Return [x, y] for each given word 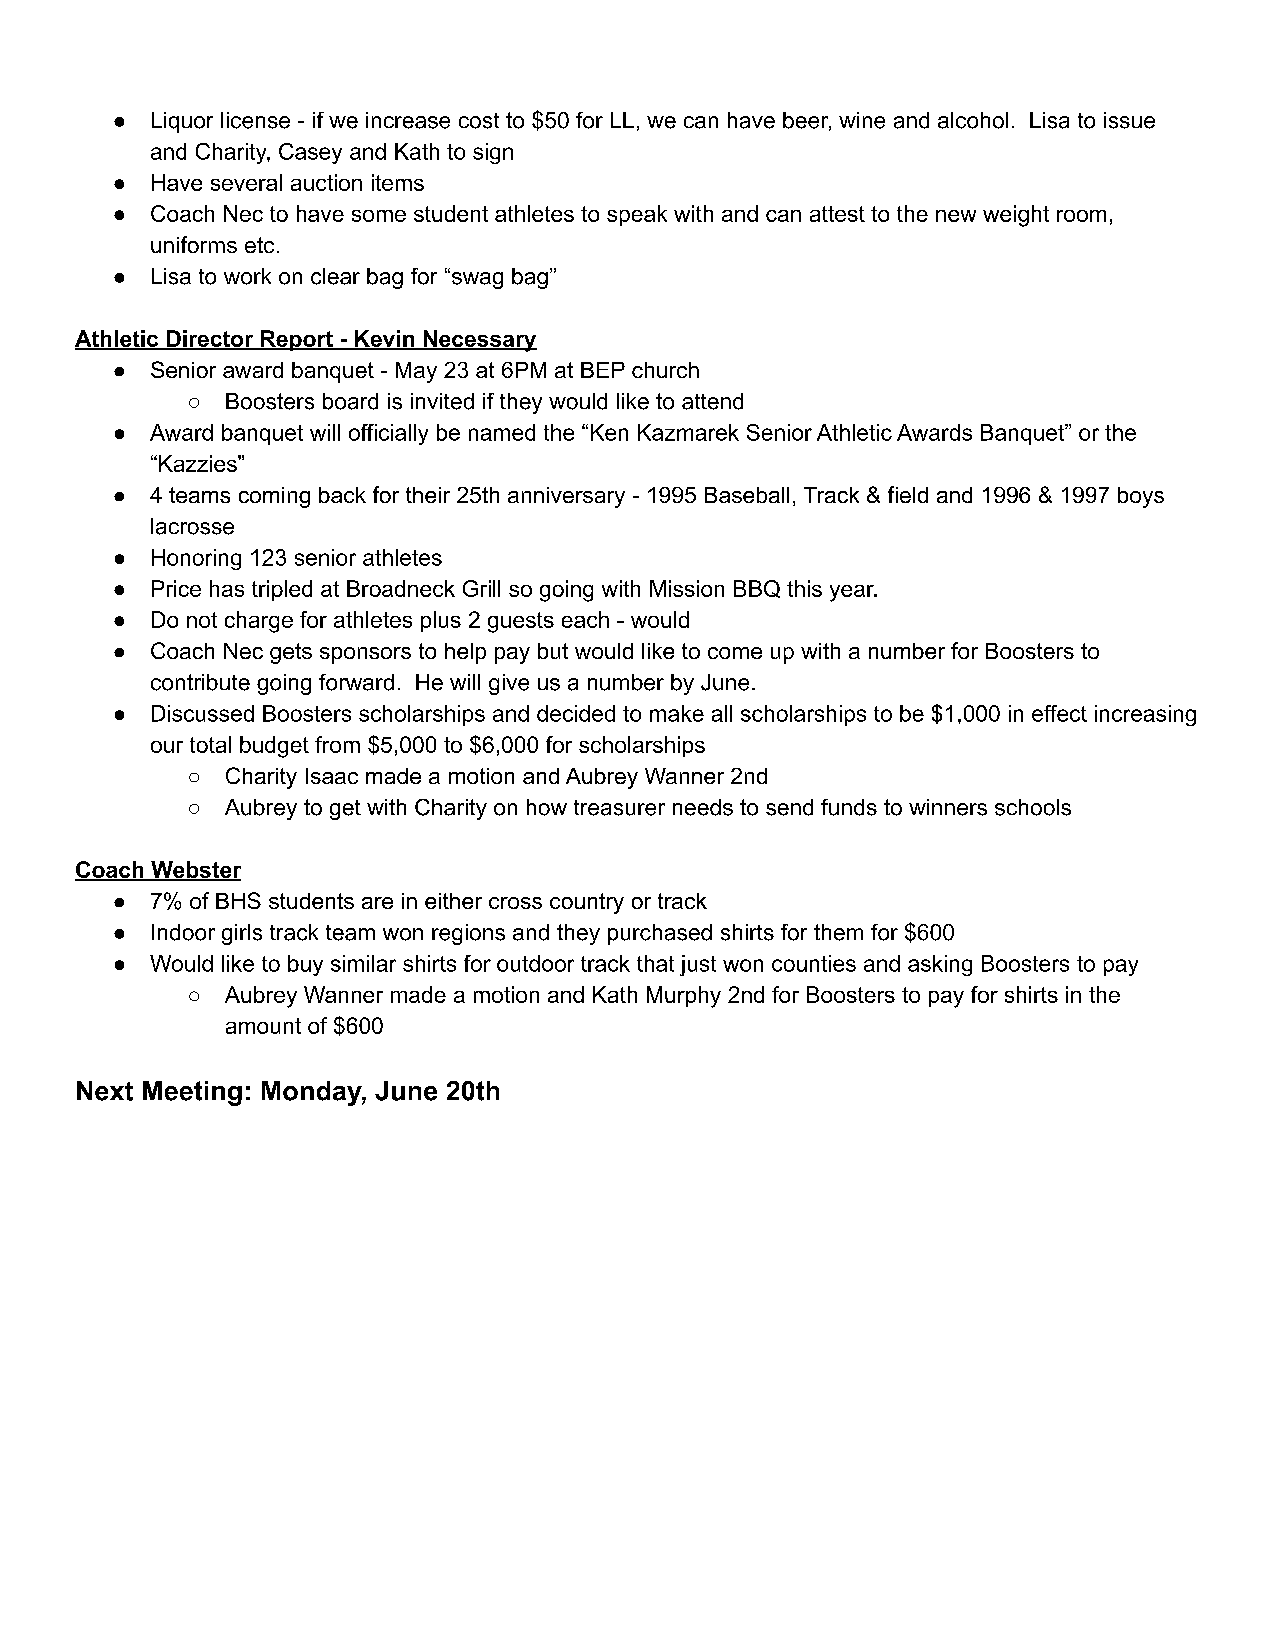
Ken [609, 432]
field [908, 494]
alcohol [973, 120]
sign [493, 153]
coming [274, 497]
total [210, 744]
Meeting [192, 1093]
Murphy [684, 997]
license [255, 120]
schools [1033, 807]
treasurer [619, 808]
